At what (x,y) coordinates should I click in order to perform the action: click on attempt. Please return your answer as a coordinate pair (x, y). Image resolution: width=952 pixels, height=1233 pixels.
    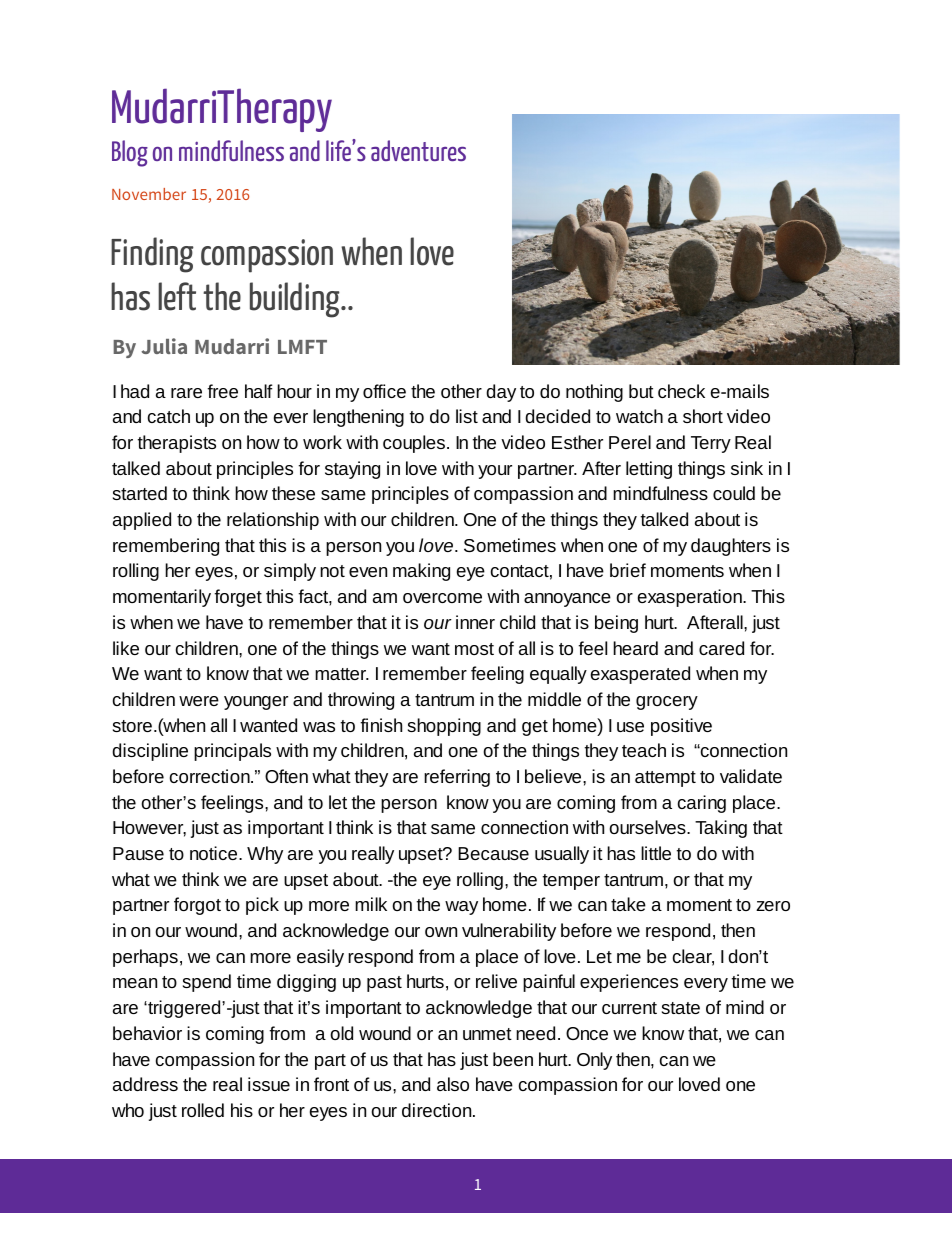
    Looking at the image, I should click on (665, 779).
